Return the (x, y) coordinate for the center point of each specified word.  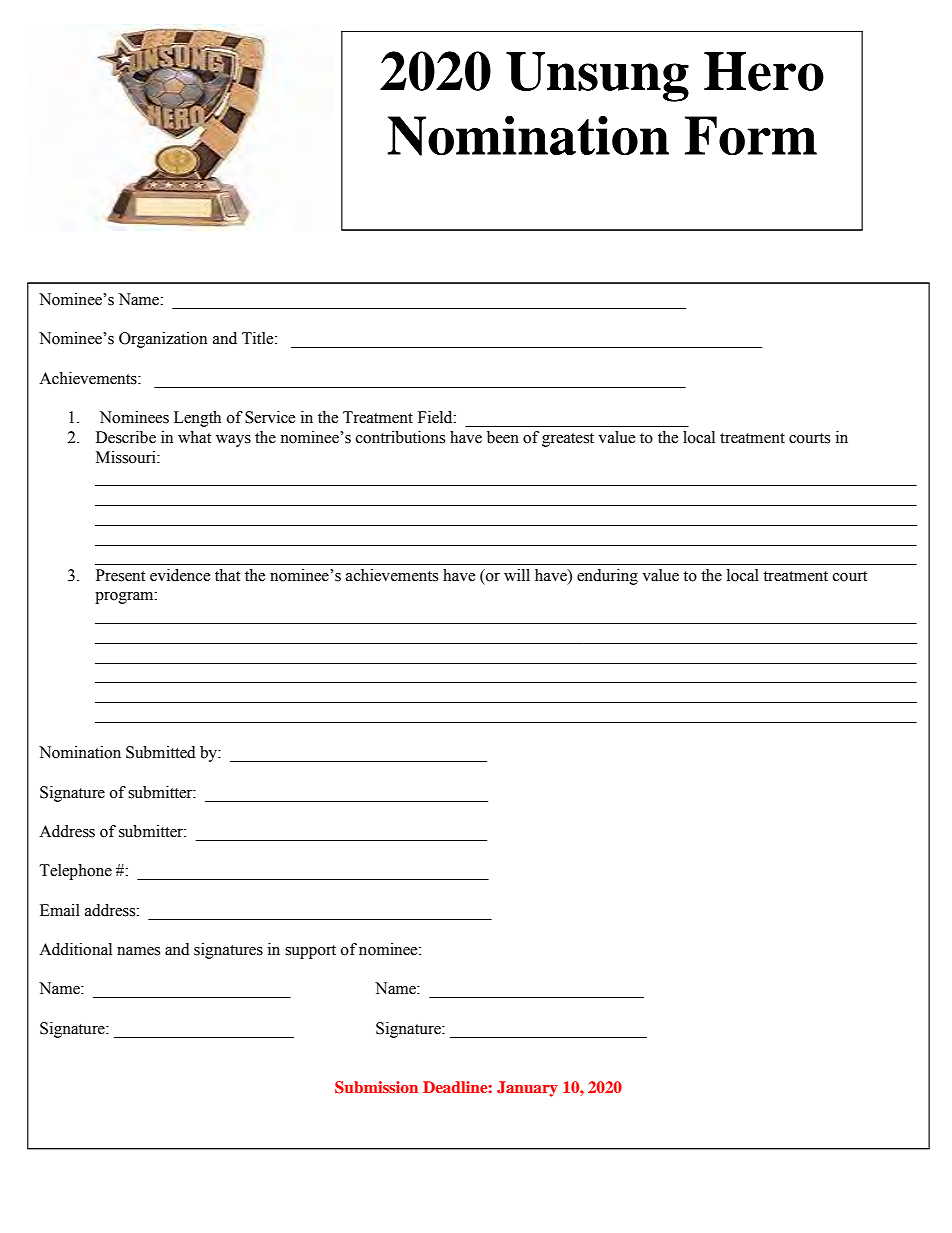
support (310, 952)
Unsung (597, 77)
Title (259, 338)
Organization (163, 340)
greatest (568, 440)
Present (120, 575)
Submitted (161, 752)
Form (751, 136)
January (527, 1089)
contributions (400, 437)
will (517, 575)
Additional (75, 949)
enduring (607, 577)
